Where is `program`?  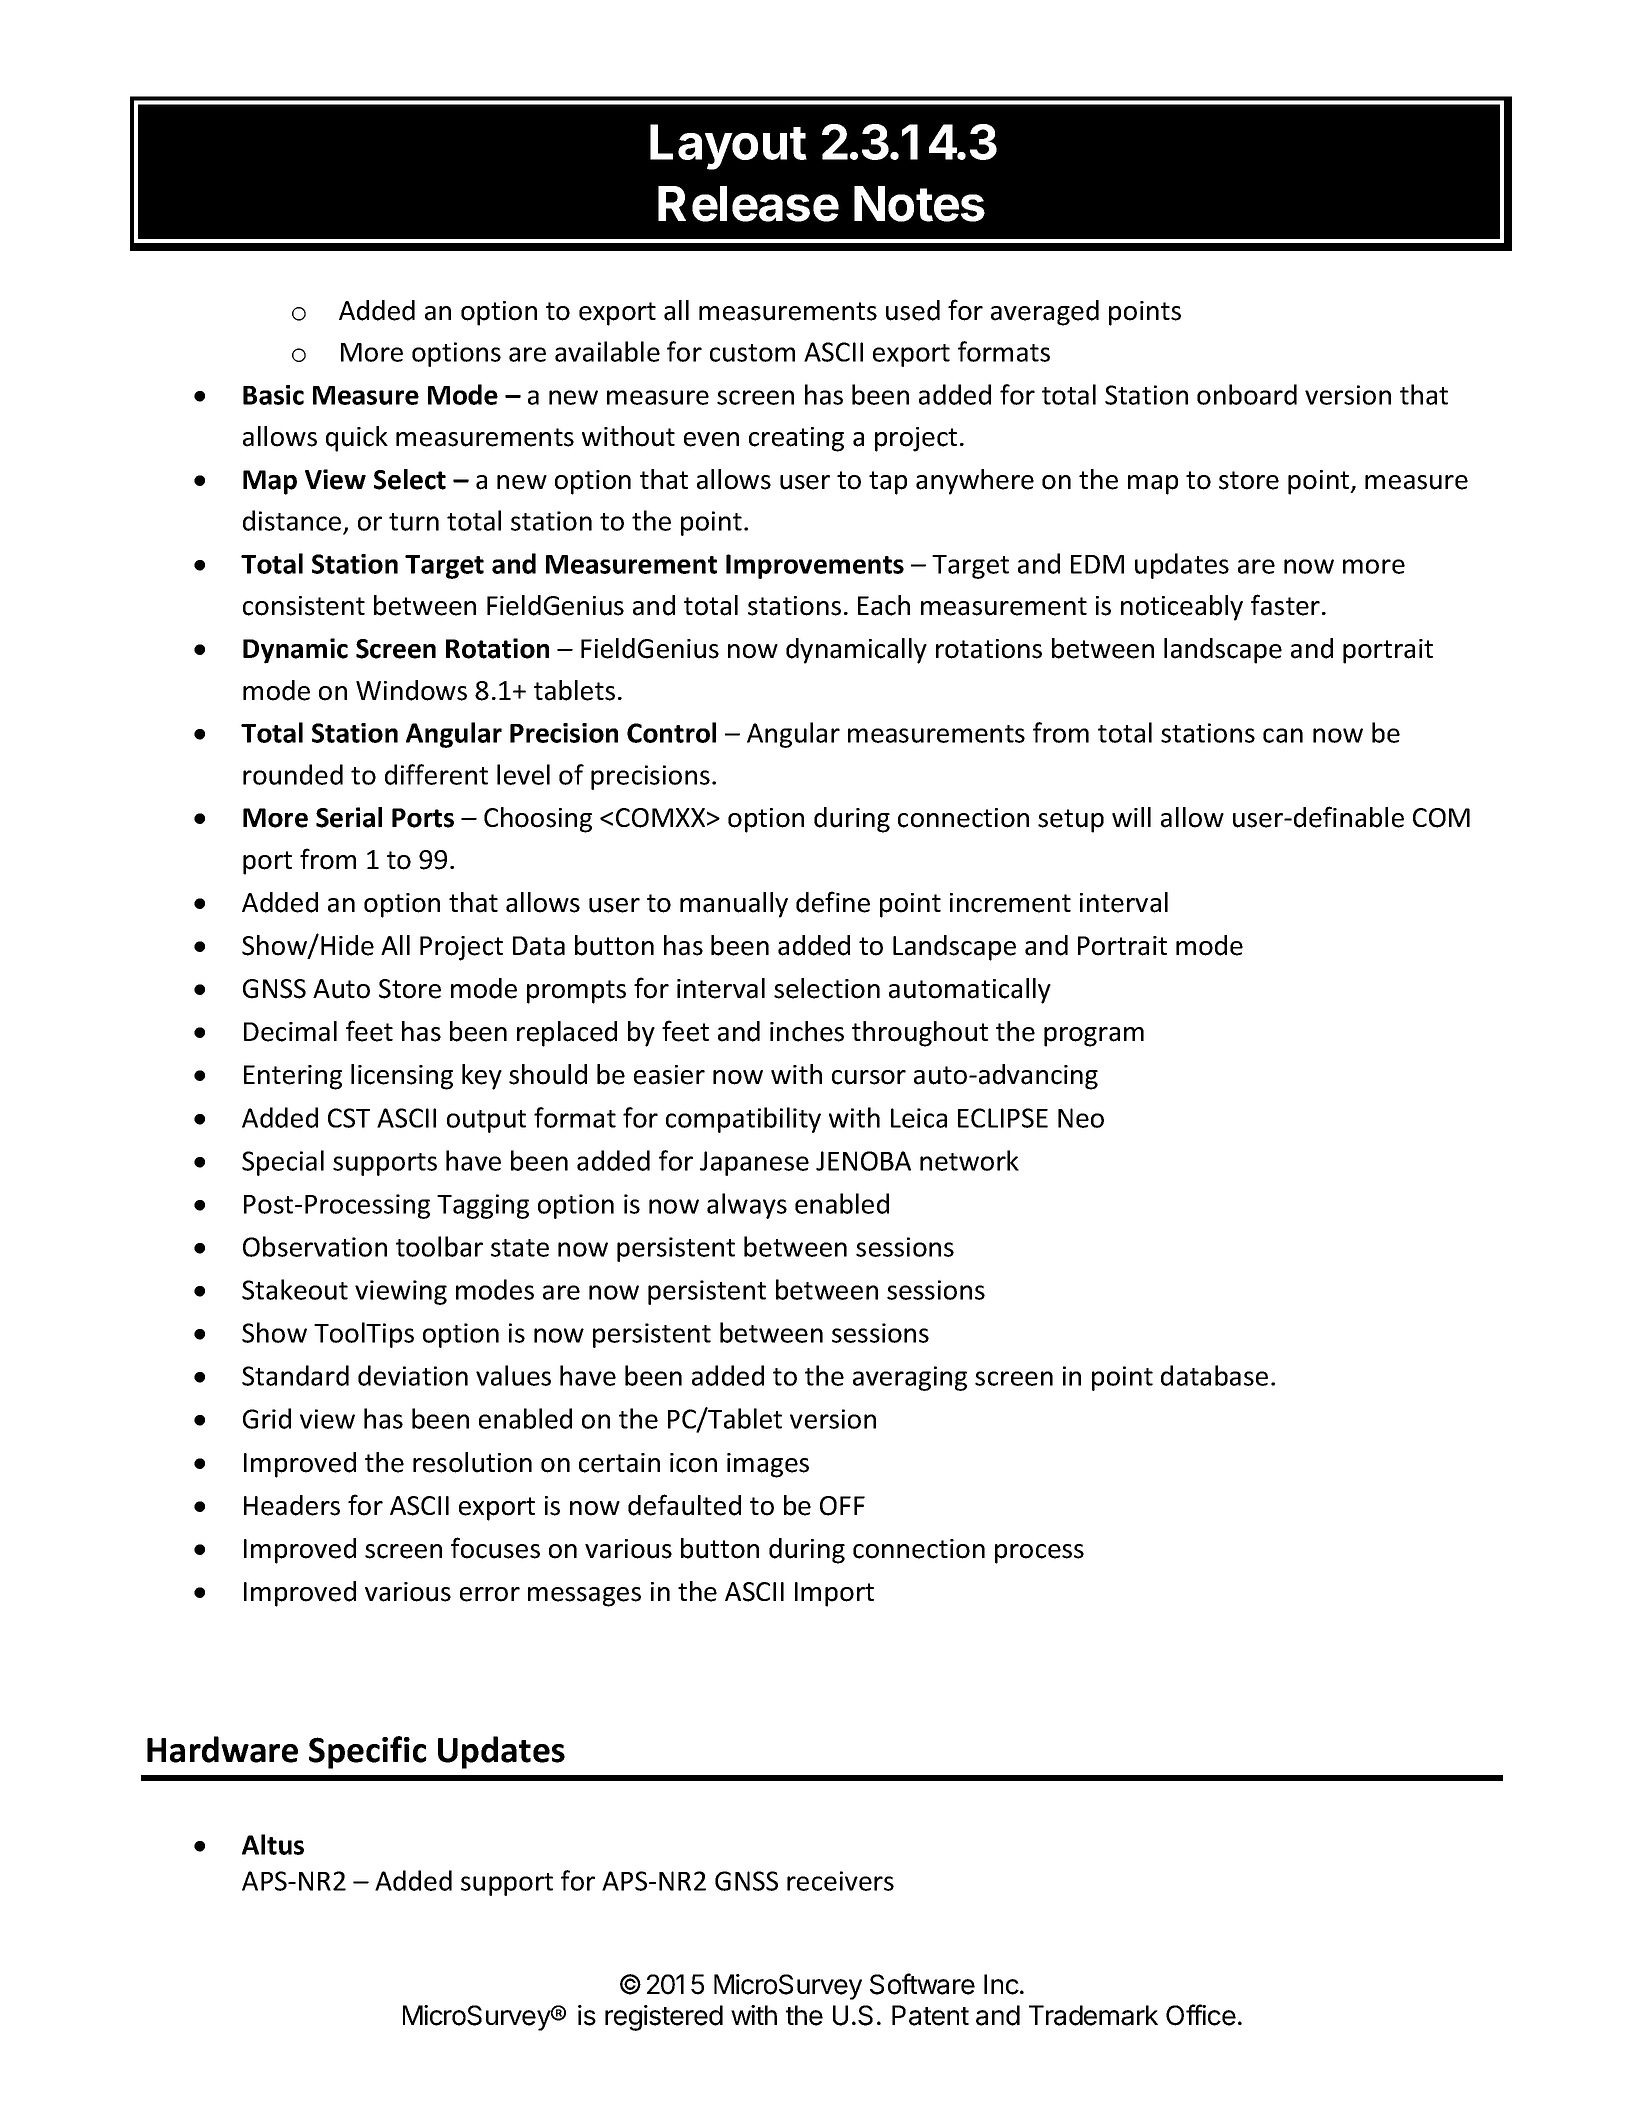
program is located at coordinates (1094, 1037).
